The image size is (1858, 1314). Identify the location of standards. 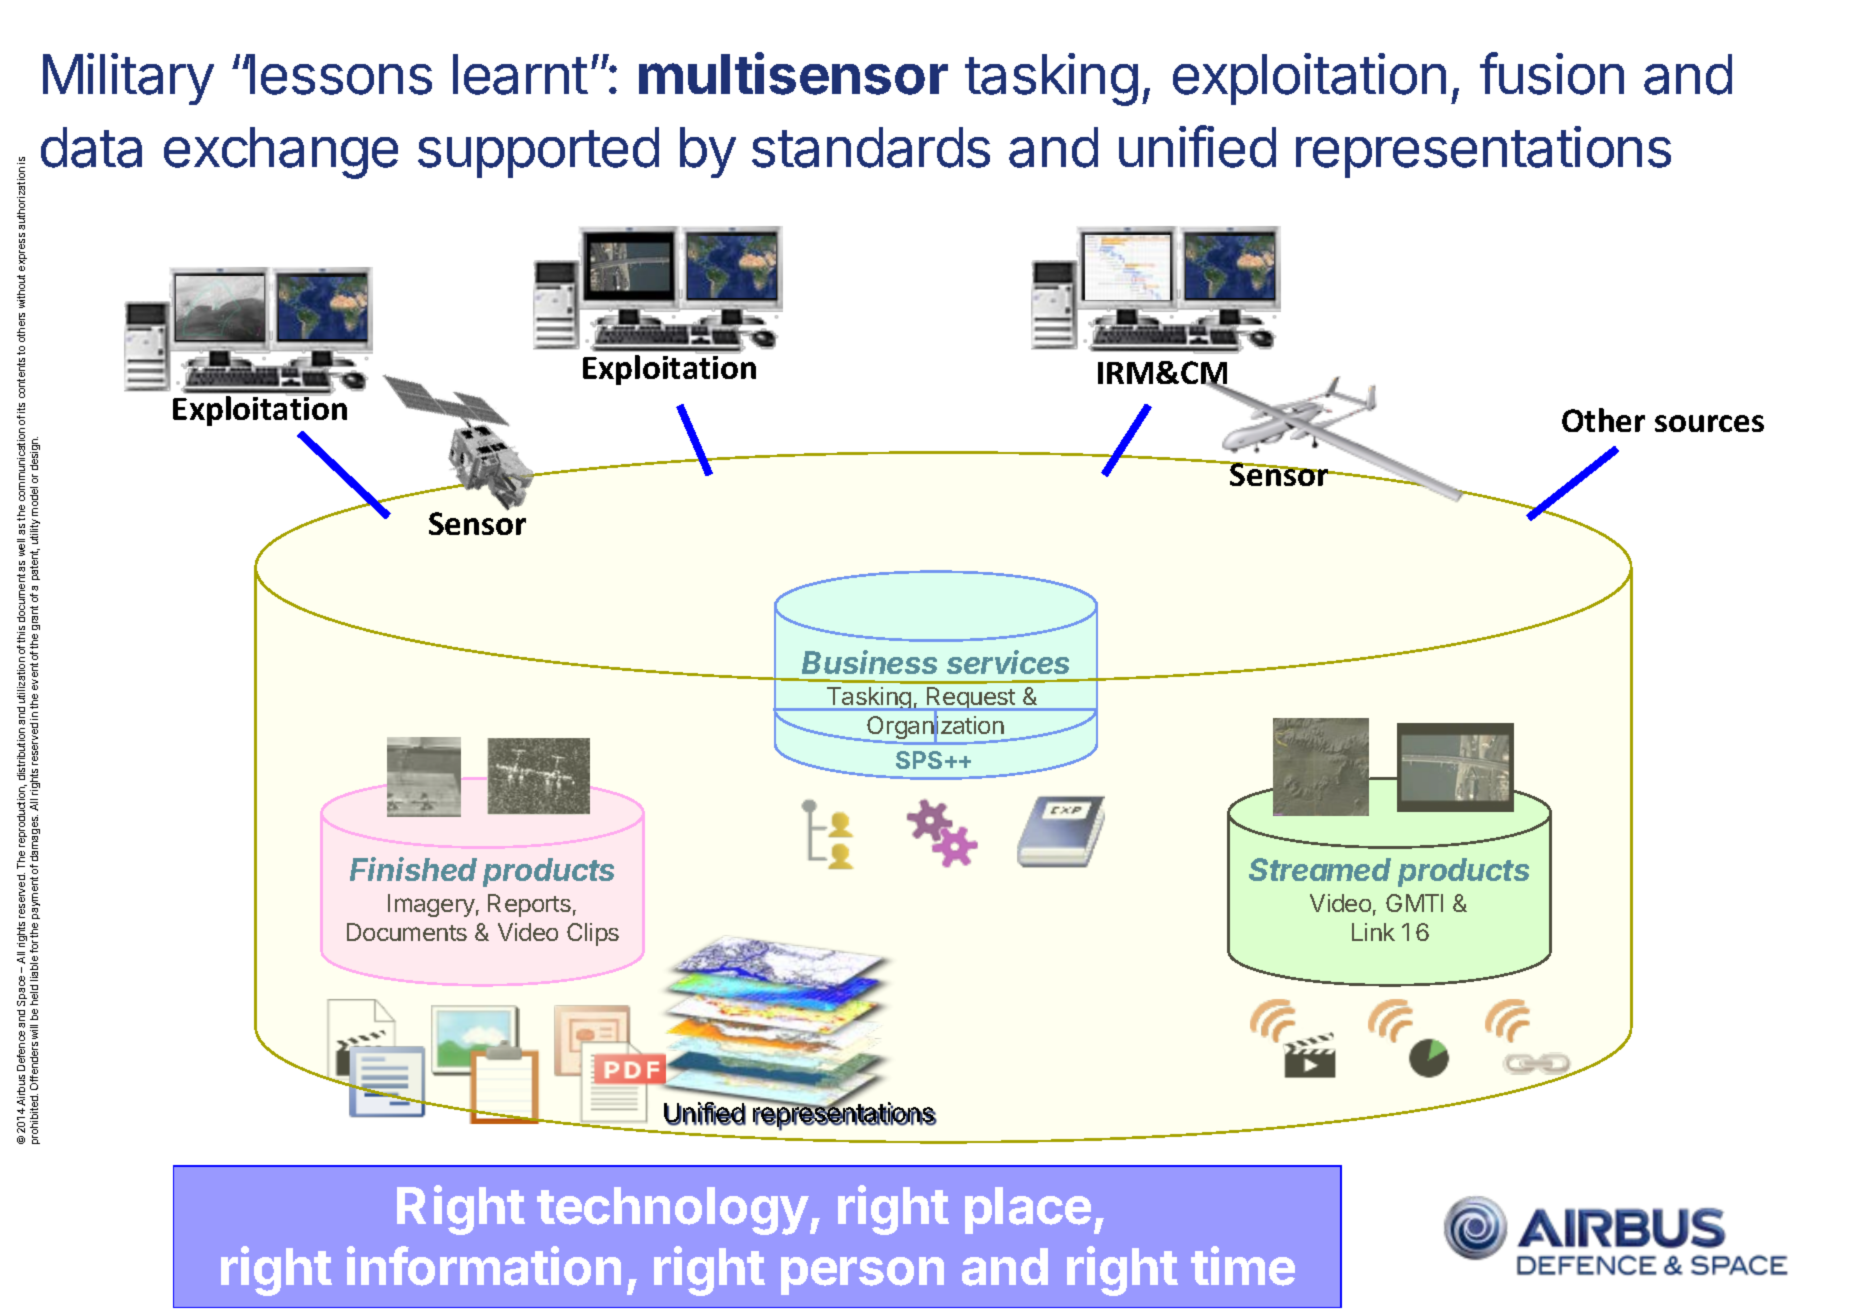
(871, 147).
